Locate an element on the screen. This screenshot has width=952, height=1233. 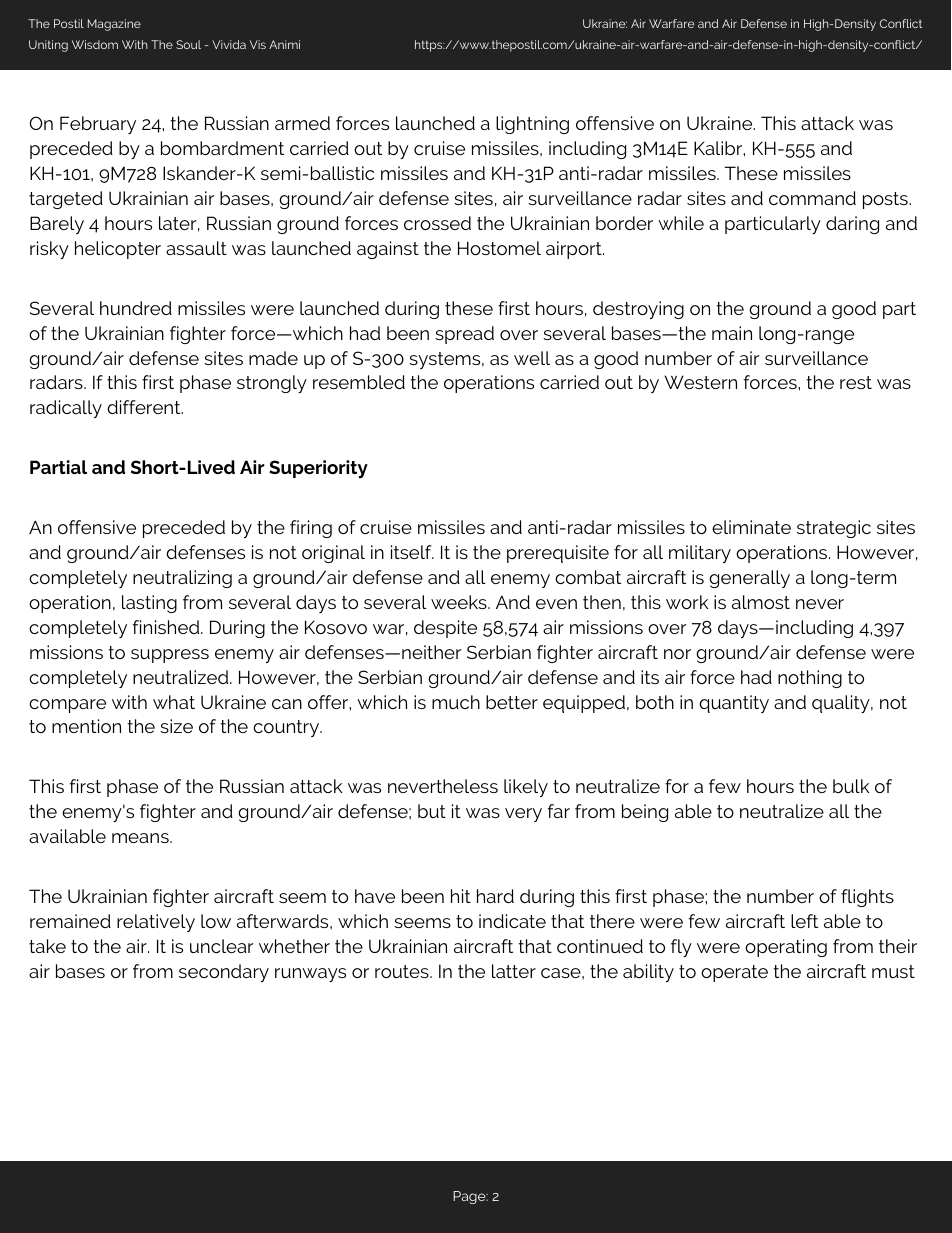
secondary is located at coordinates (224, 973).
